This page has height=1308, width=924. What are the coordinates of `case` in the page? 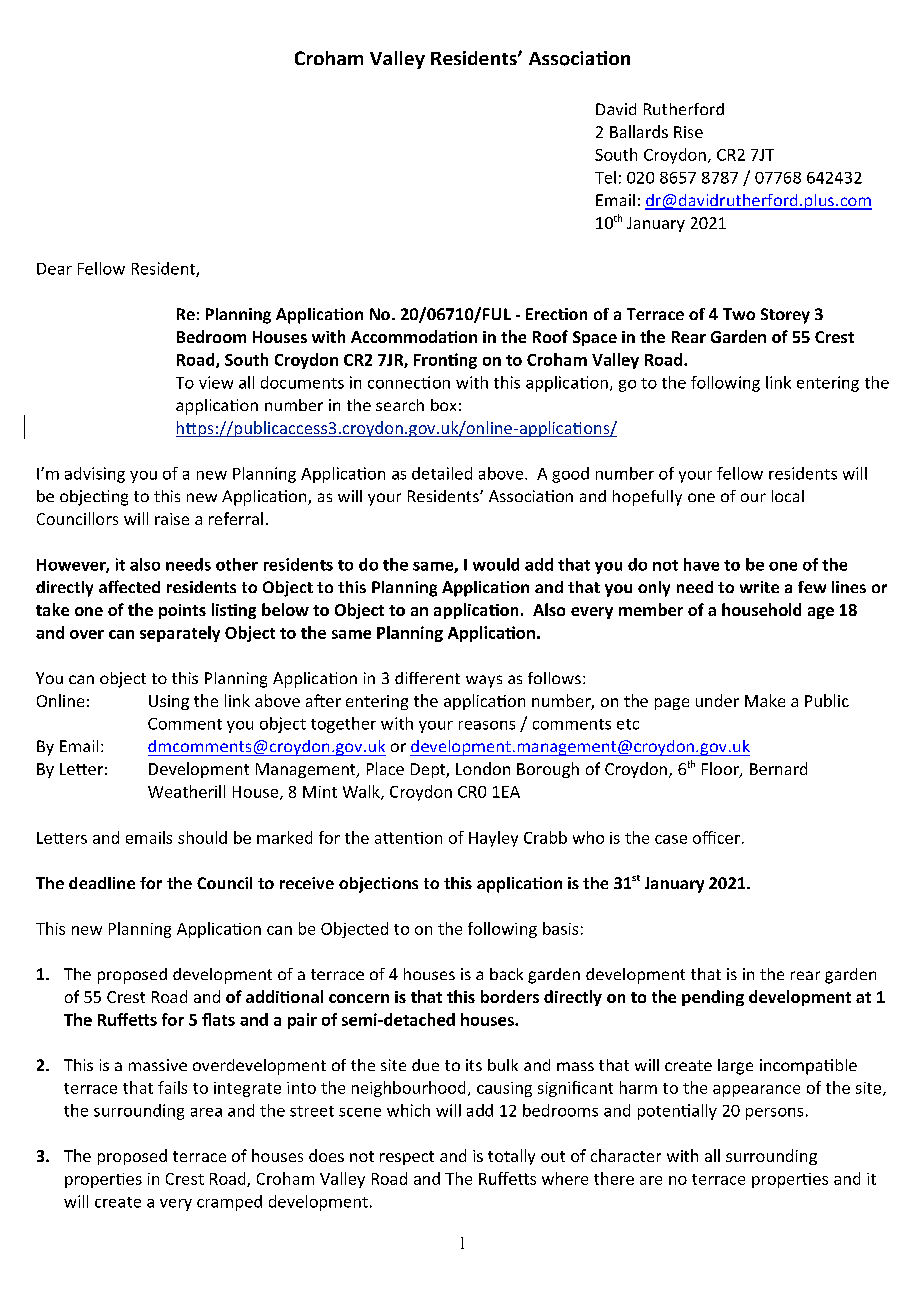 It's located at (671, 839).
